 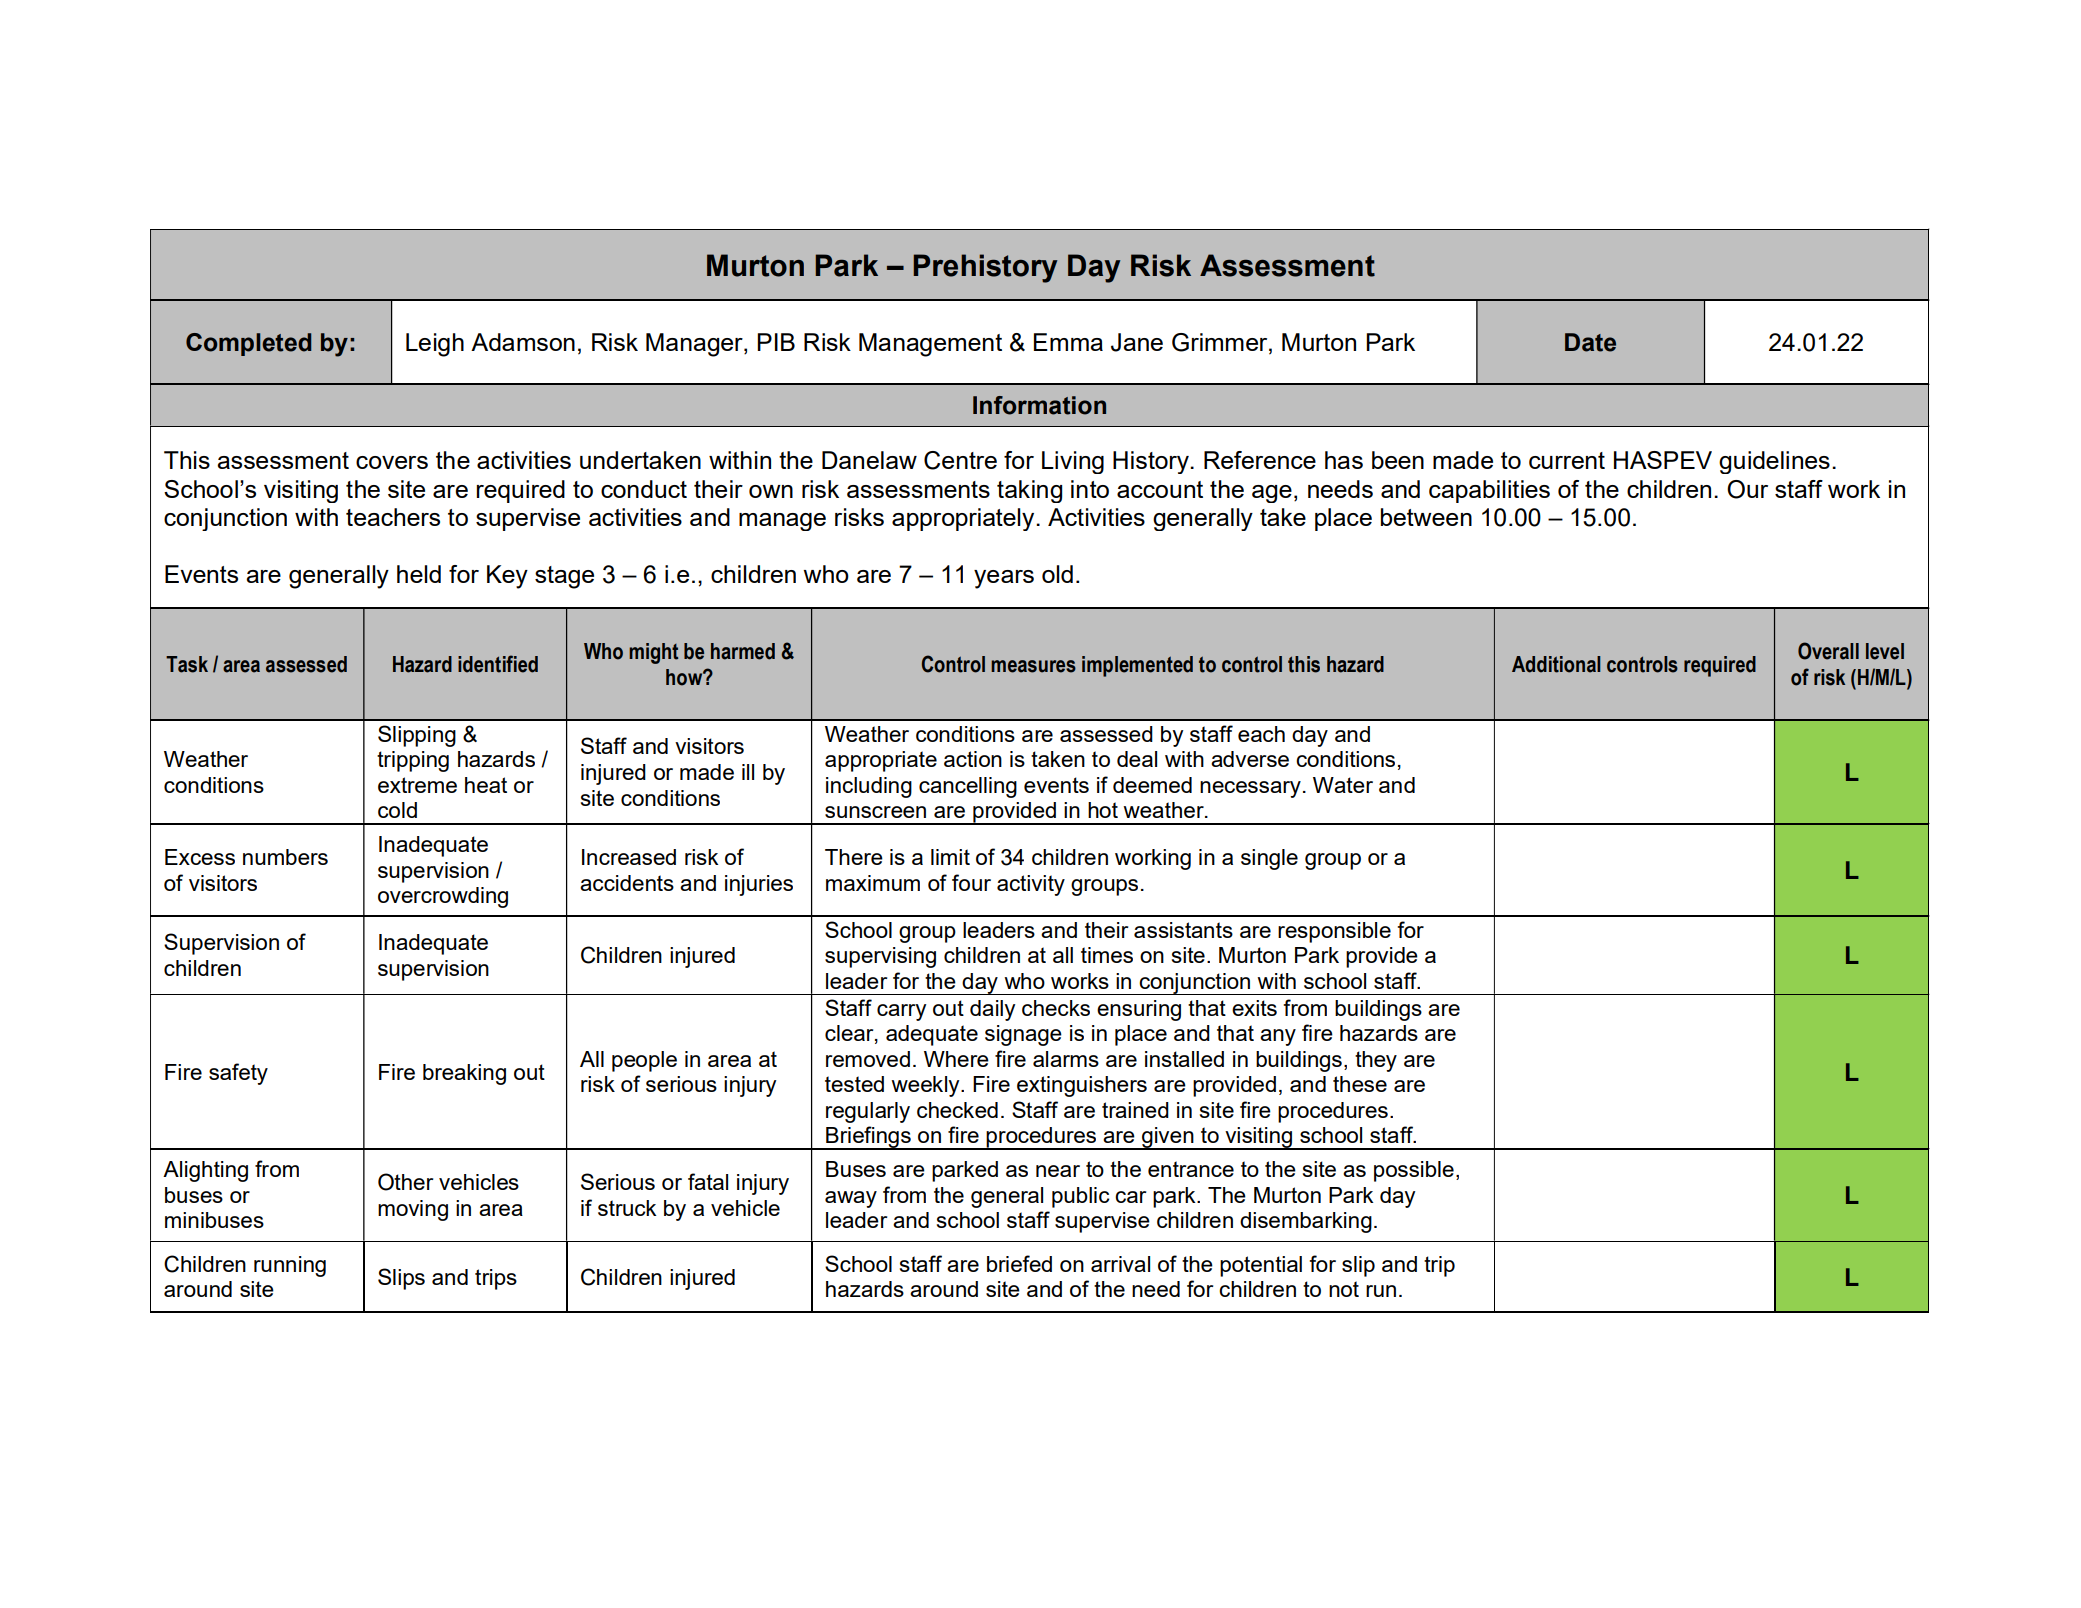 I want to click on Emma, so click(x=1068, y=342).
